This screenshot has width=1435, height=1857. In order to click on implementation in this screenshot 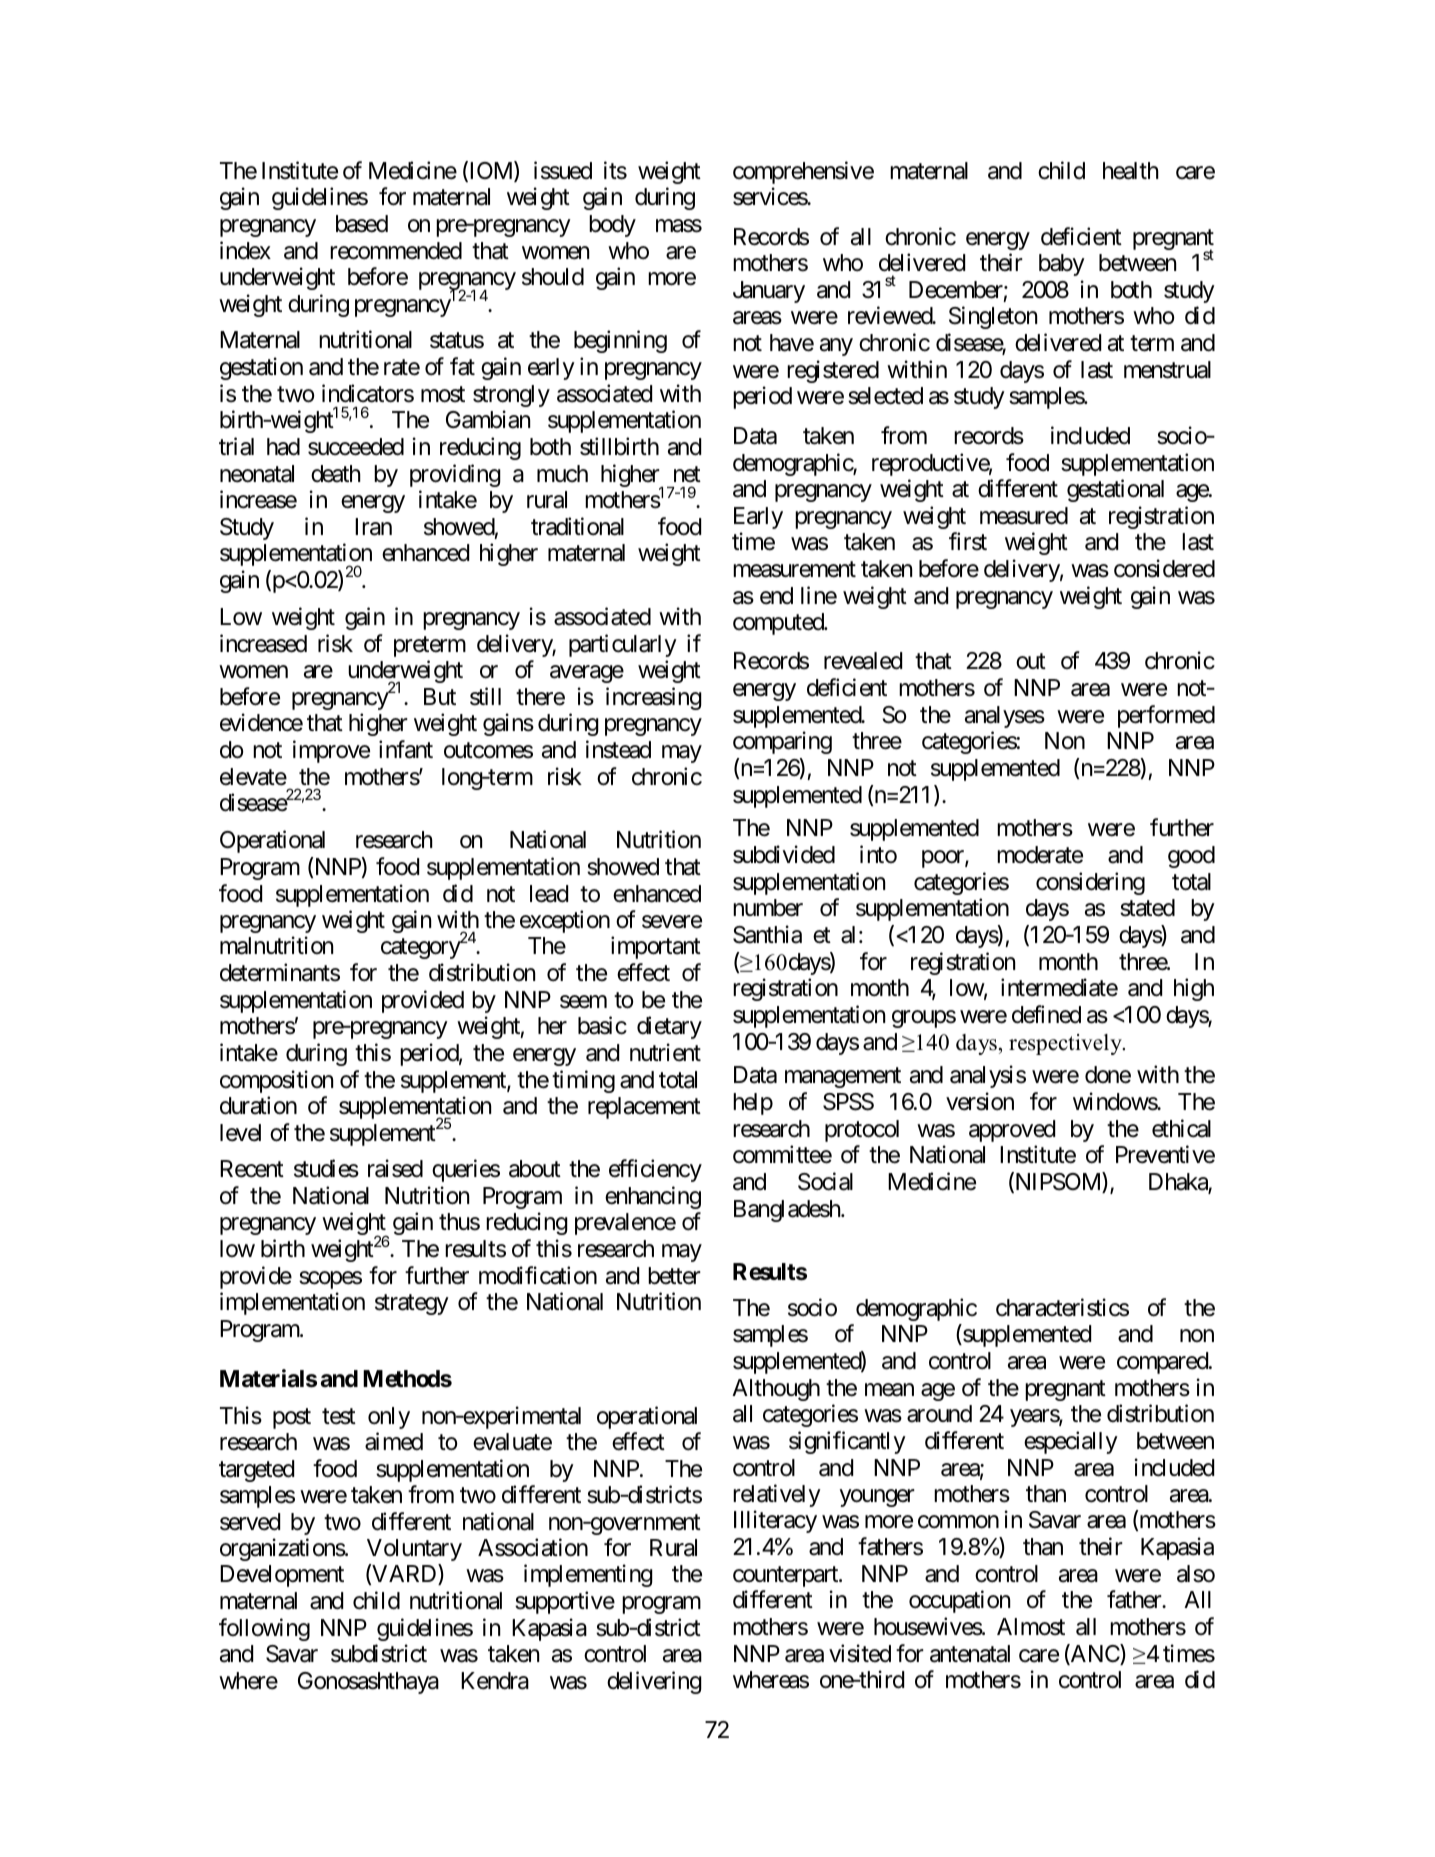, I will do `click(292, 1303)`.
